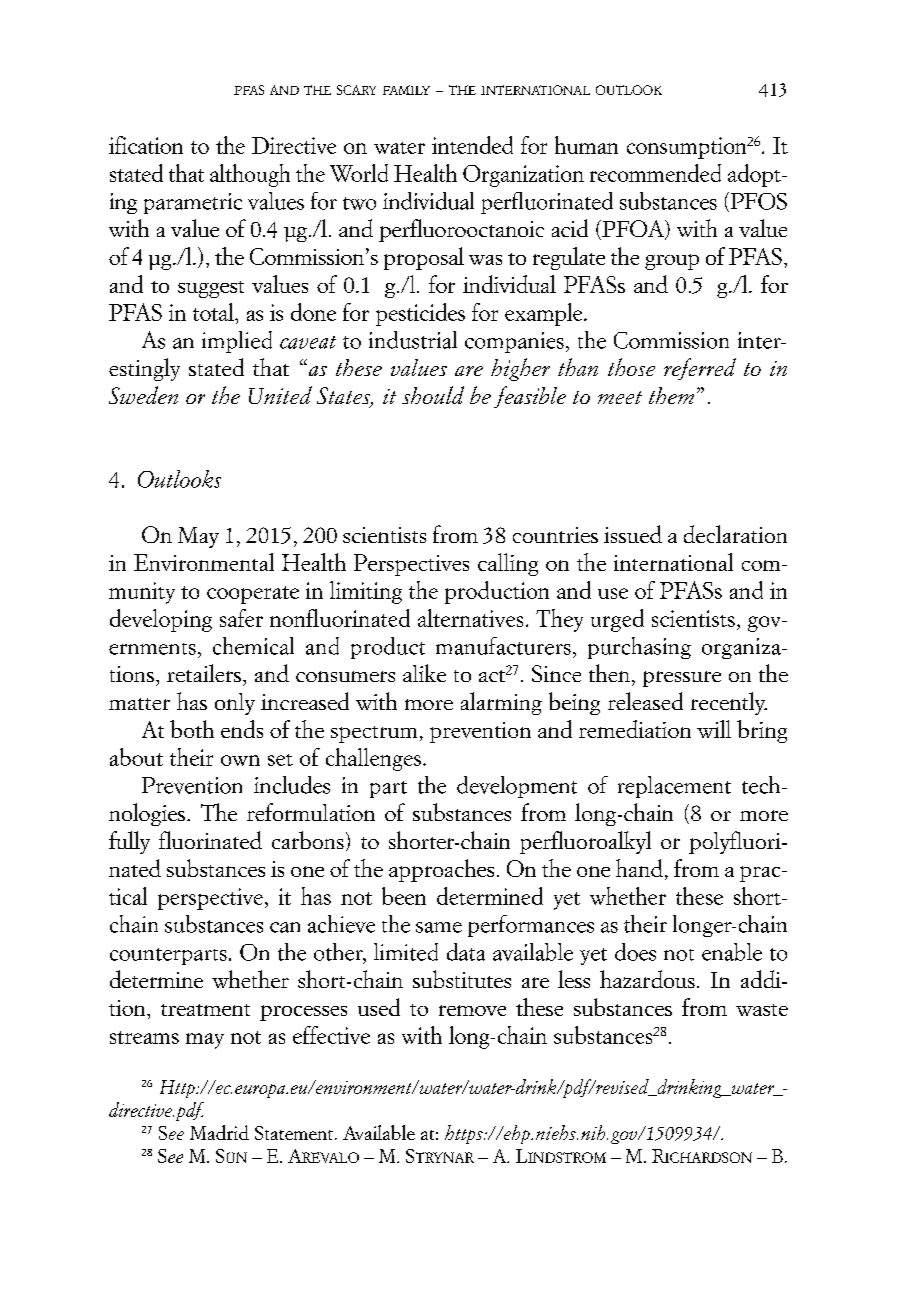  Describe the element at coordinates (472, 1010) in the image. I see `remove` at that location.
